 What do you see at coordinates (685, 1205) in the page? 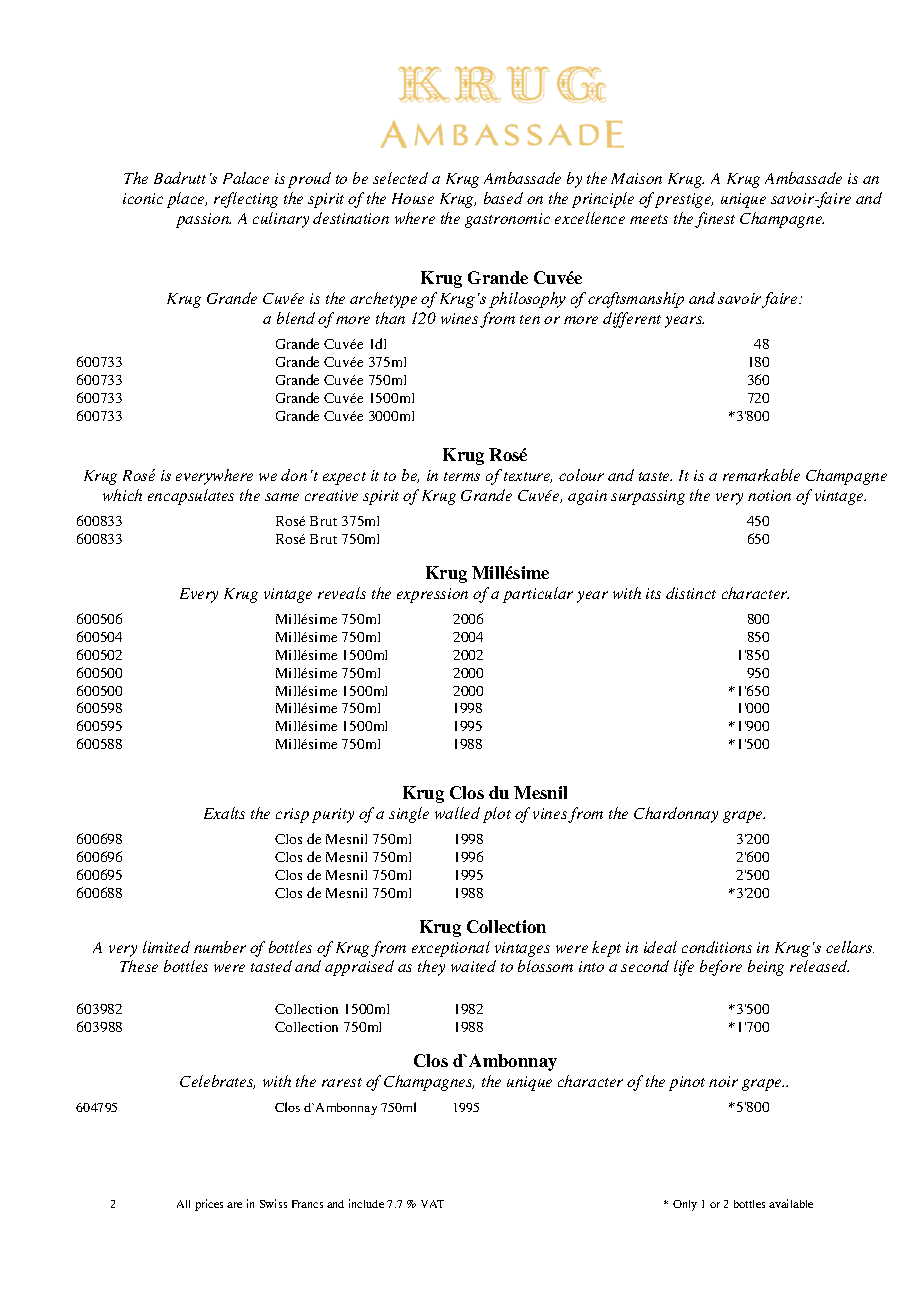
I see `Only` at bounding box center [685, 1205].
